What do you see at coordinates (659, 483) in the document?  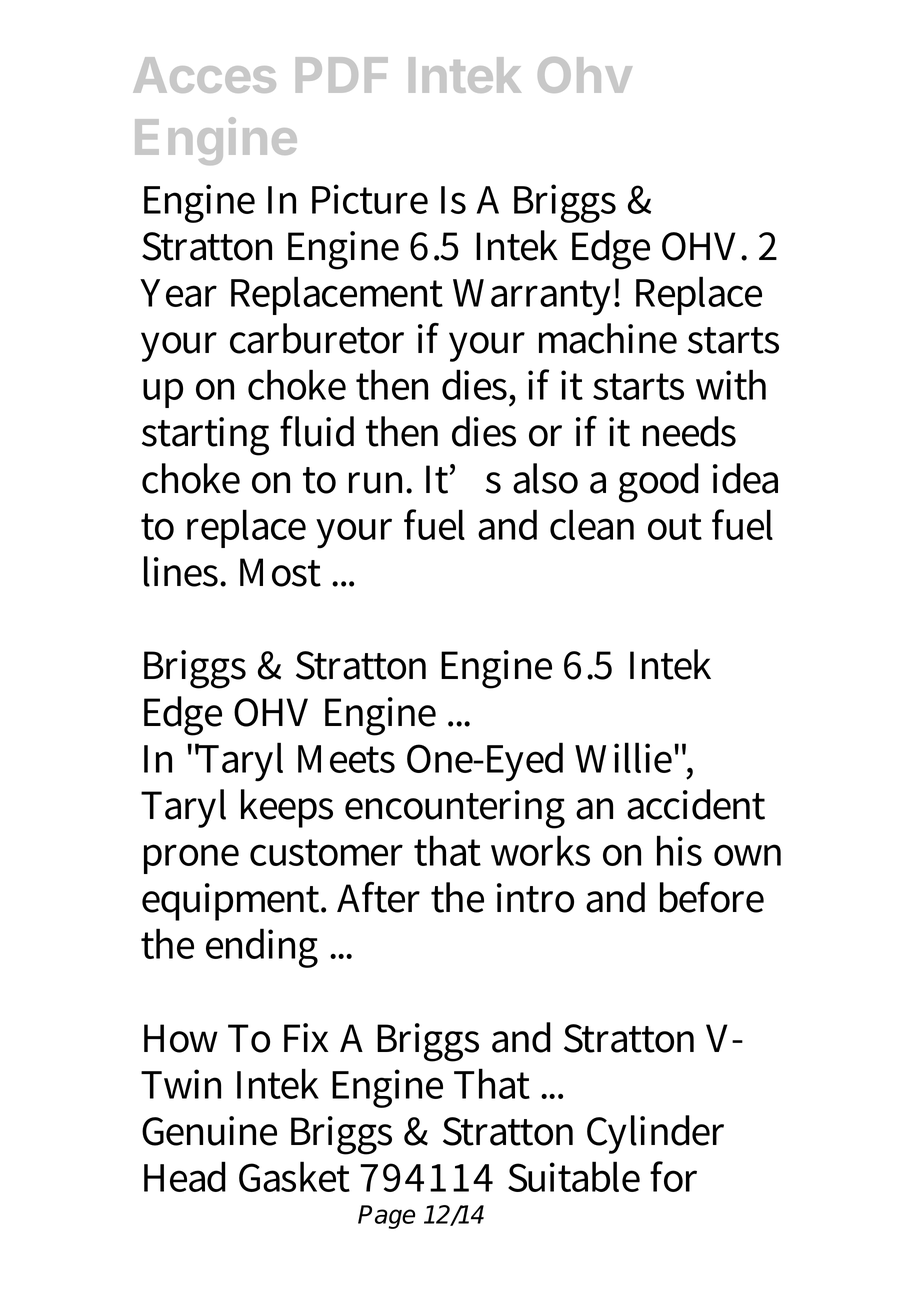 I see `good` at bounding box center [659, 483].
